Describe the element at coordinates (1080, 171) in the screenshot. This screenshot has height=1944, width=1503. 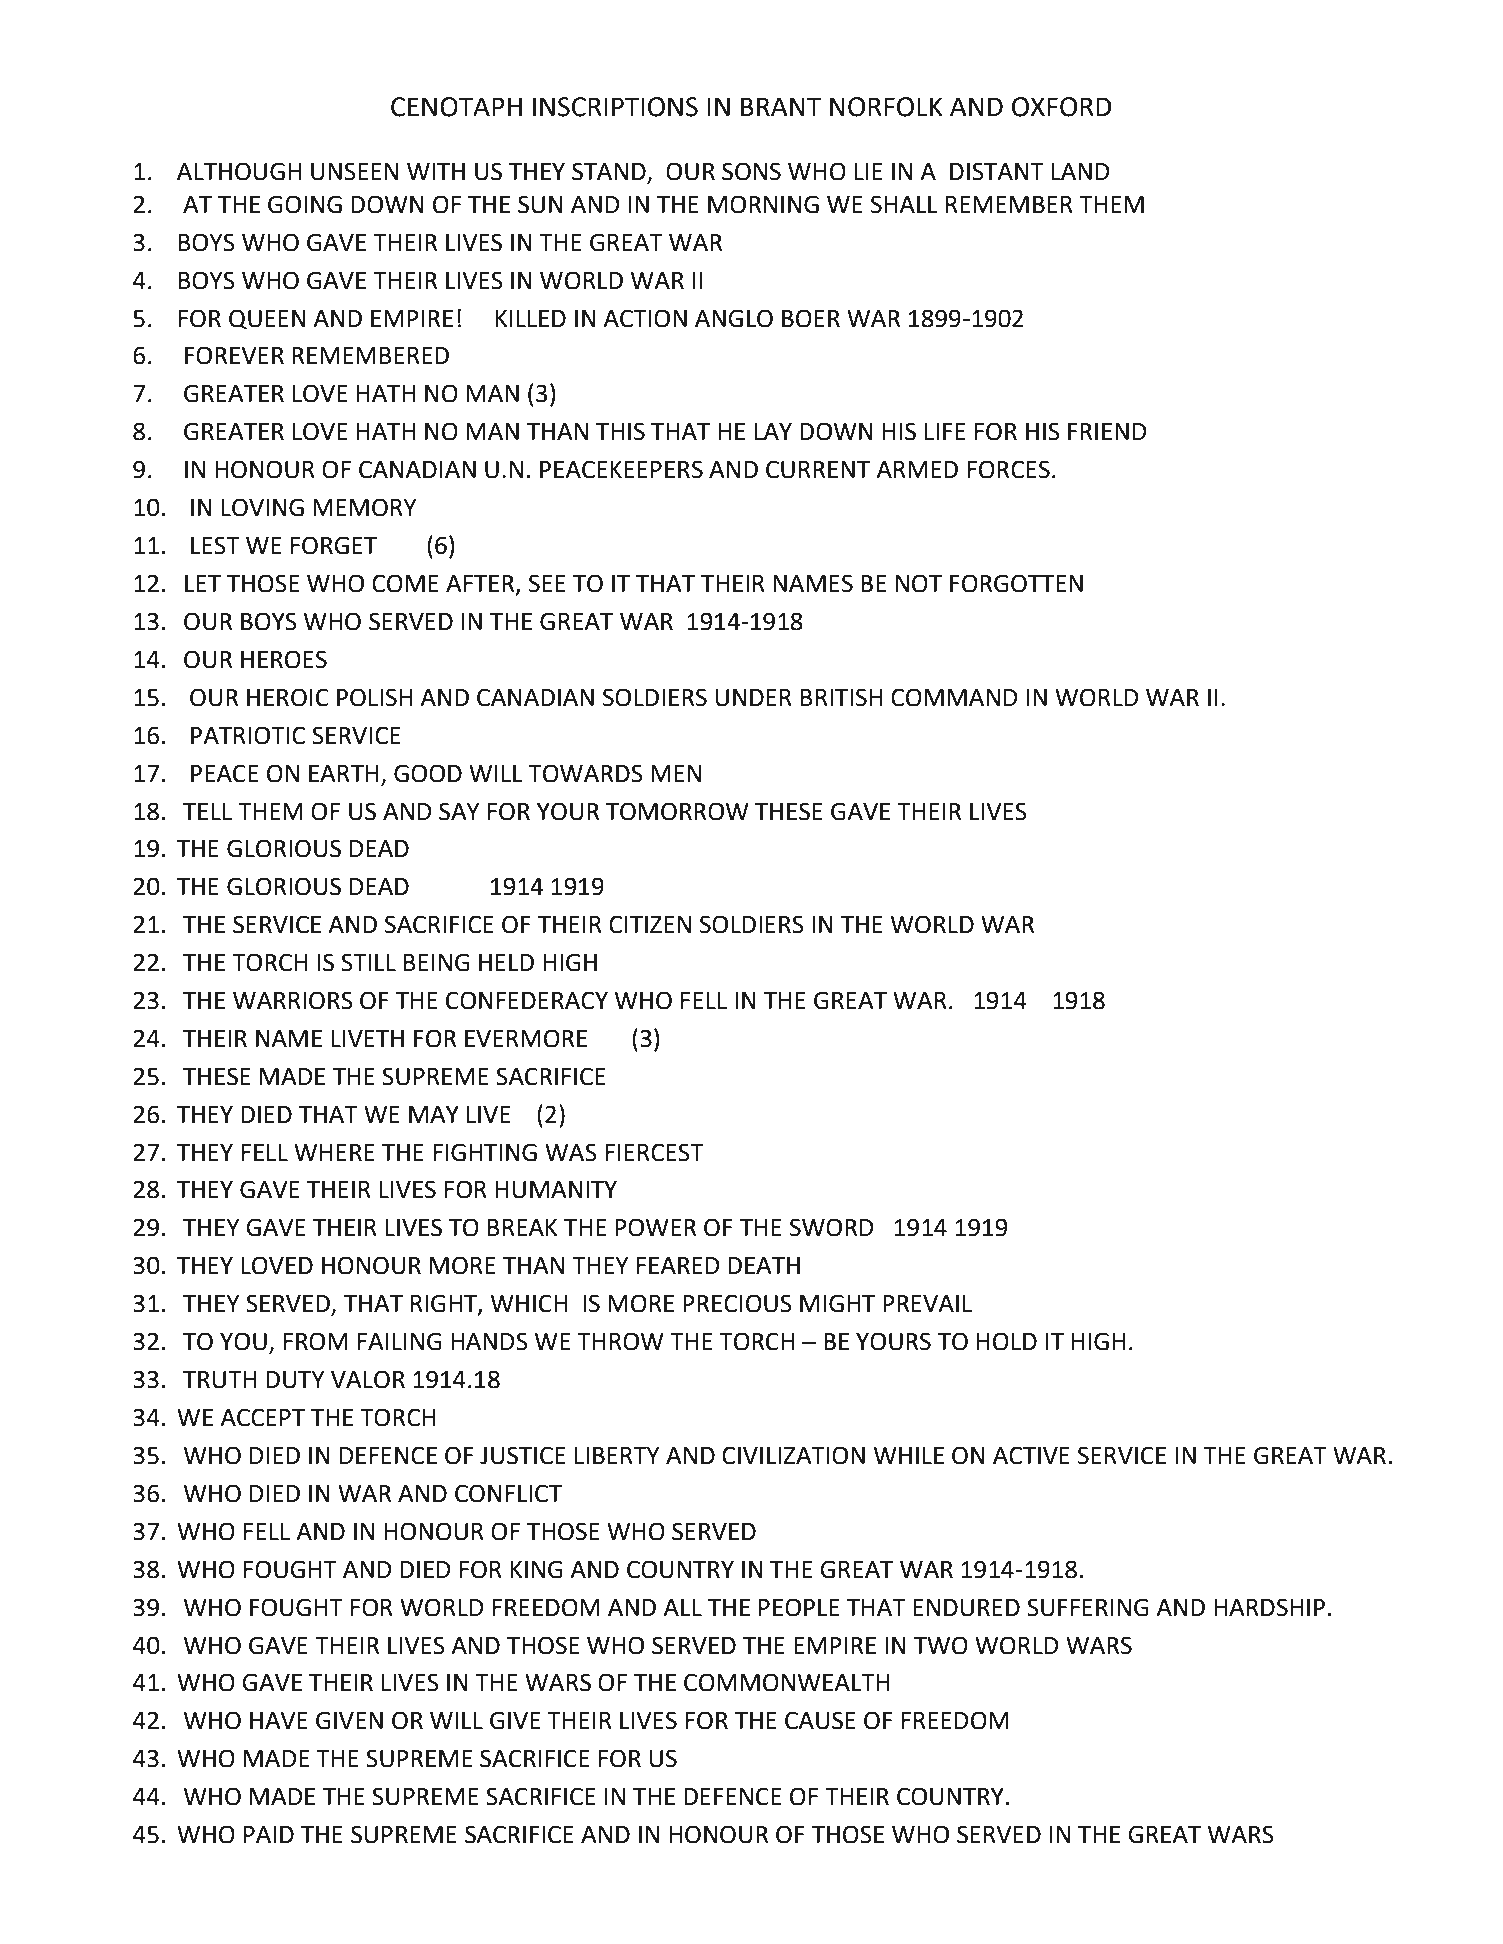
I see `LAND` at that location.
